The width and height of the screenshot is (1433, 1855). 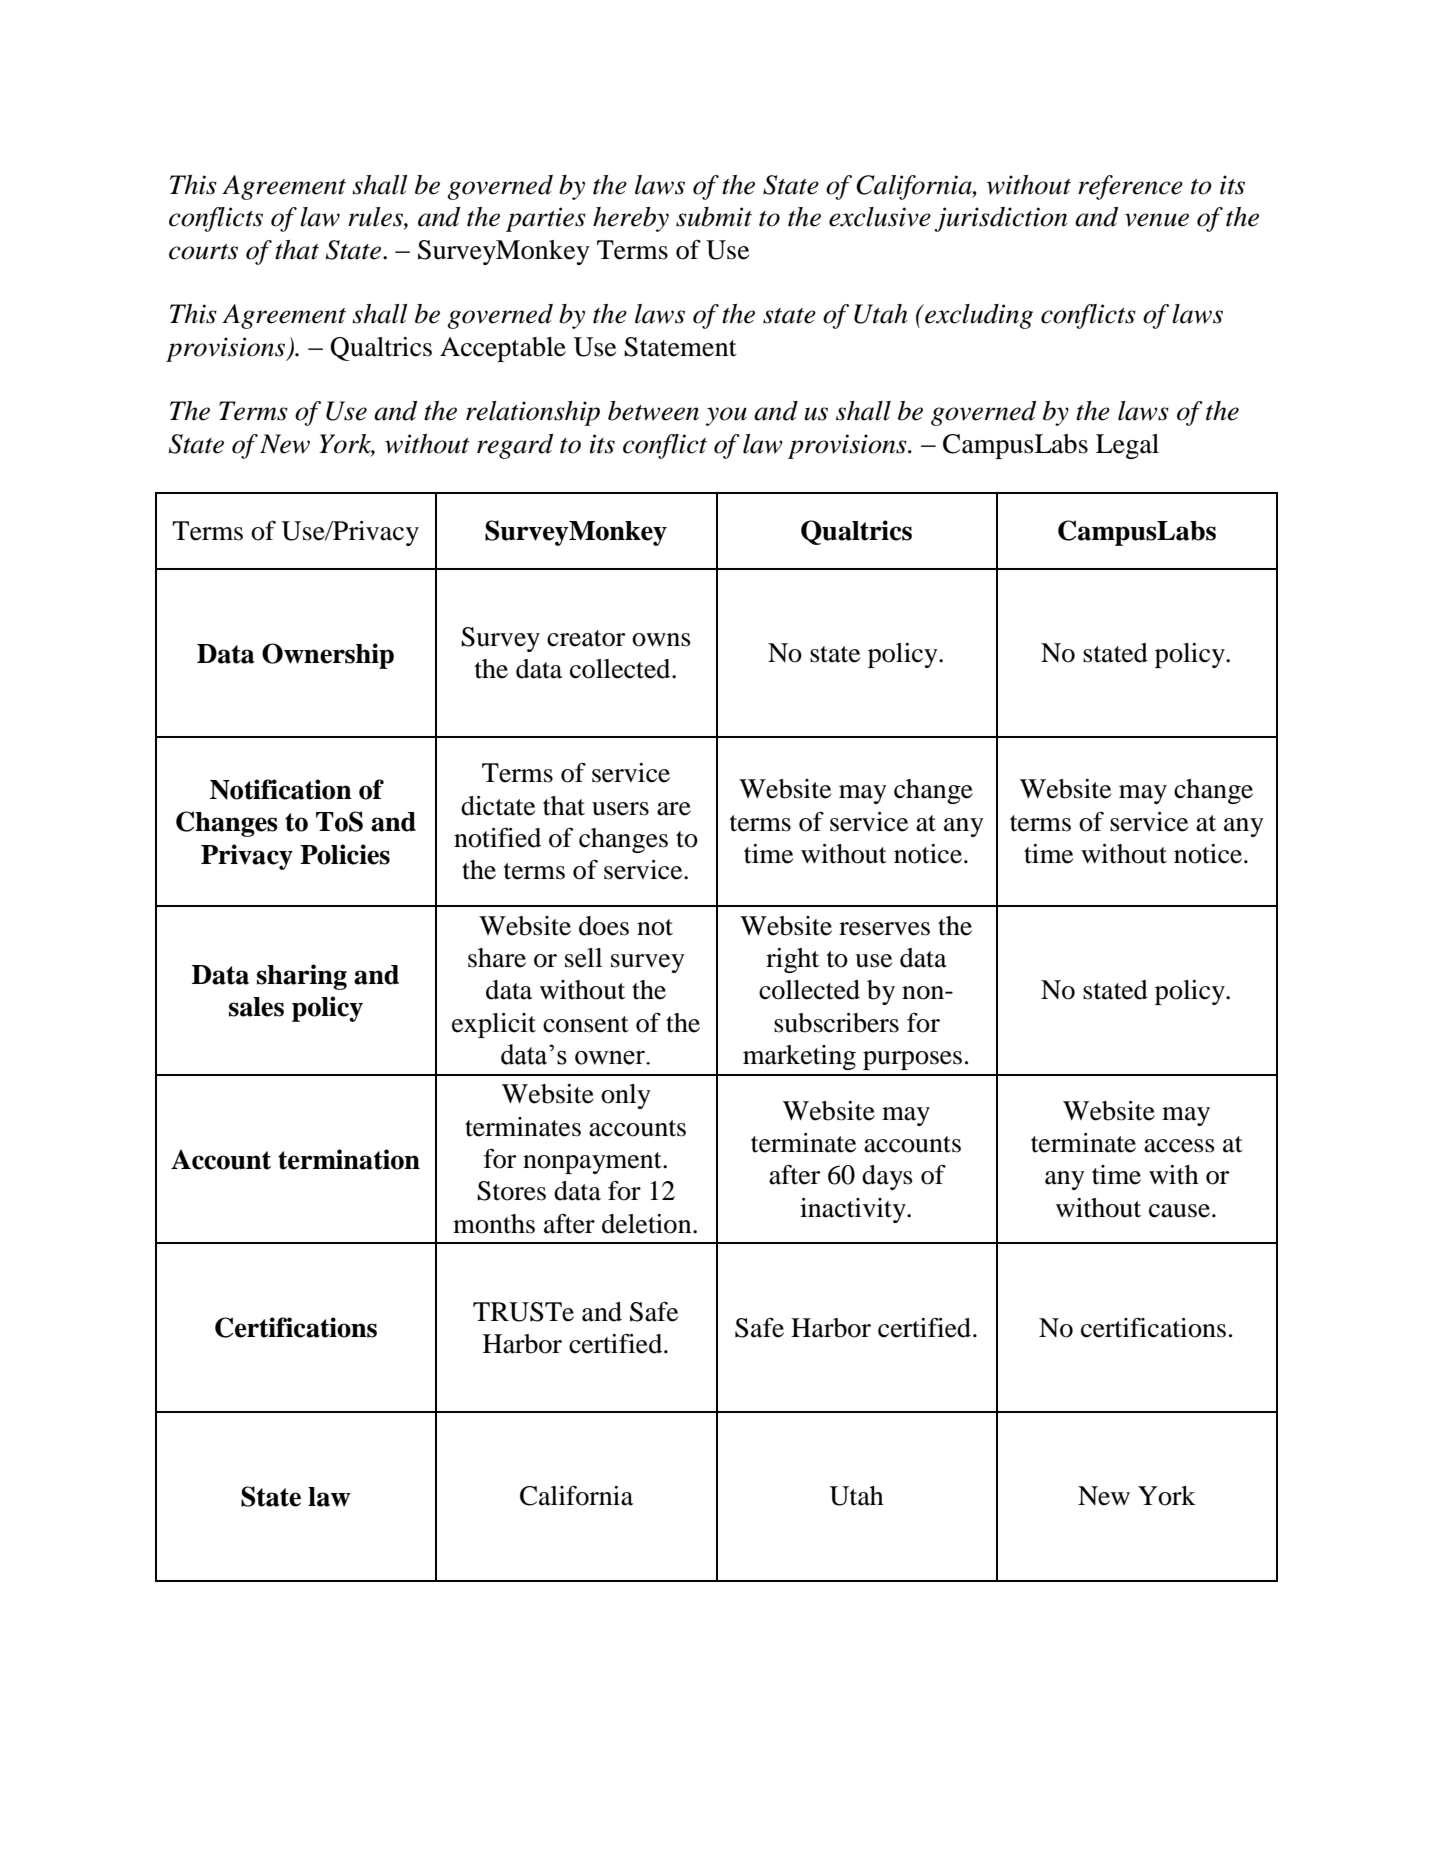 I want to click on courts, so click(x=203, y=252).
